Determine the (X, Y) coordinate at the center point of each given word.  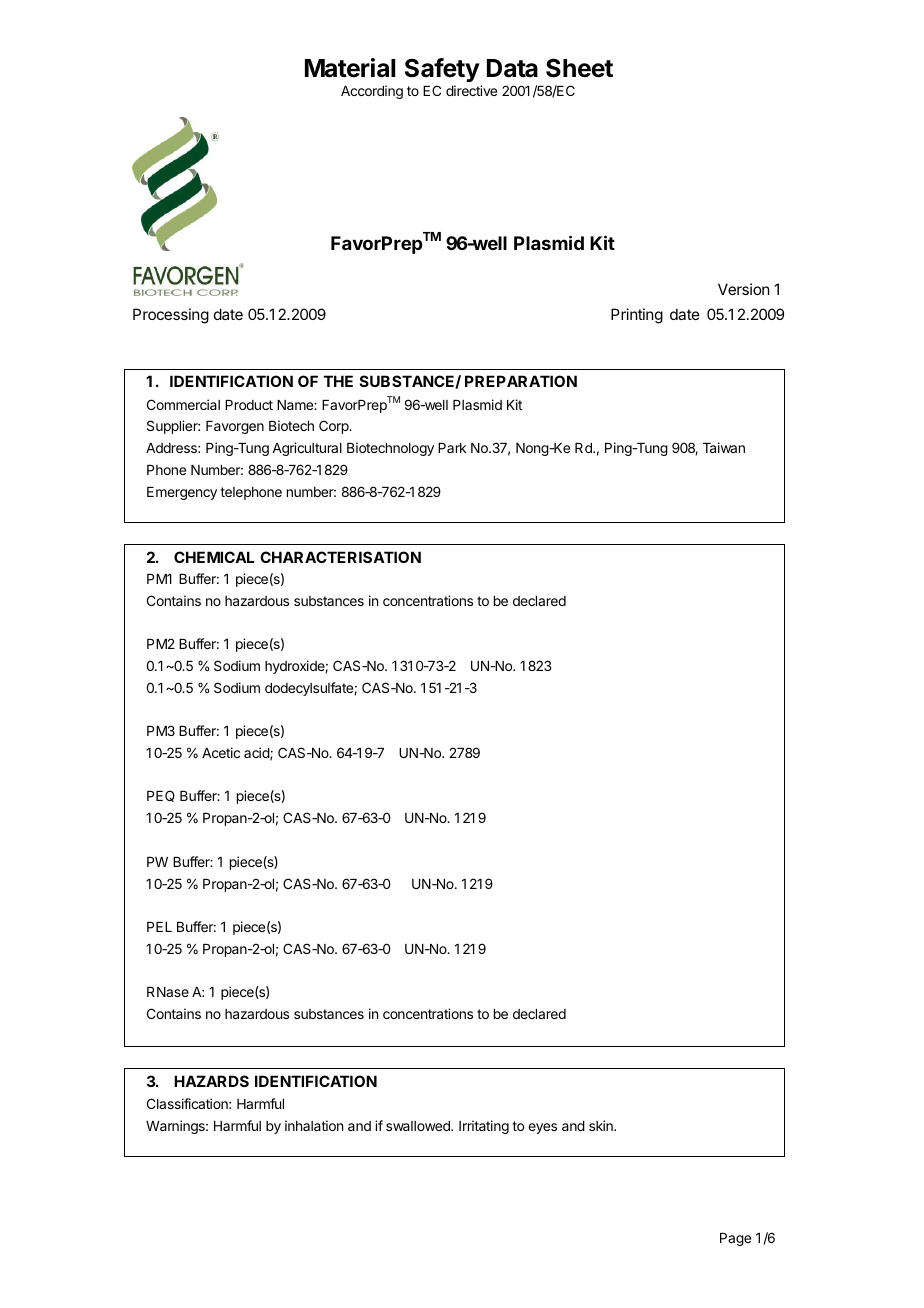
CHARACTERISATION (340, 557)
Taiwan (724, 447)
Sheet (579, 68)
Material (350, 68)
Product (249, 405)
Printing (637, 316)
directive (471, 90)
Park (452, 448)
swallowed (419, 1126)
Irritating (484, 1127)
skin (602, 1125)
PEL (159, 927)
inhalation (314, 1125)
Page (735, 1239)
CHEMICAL (214, 557)
